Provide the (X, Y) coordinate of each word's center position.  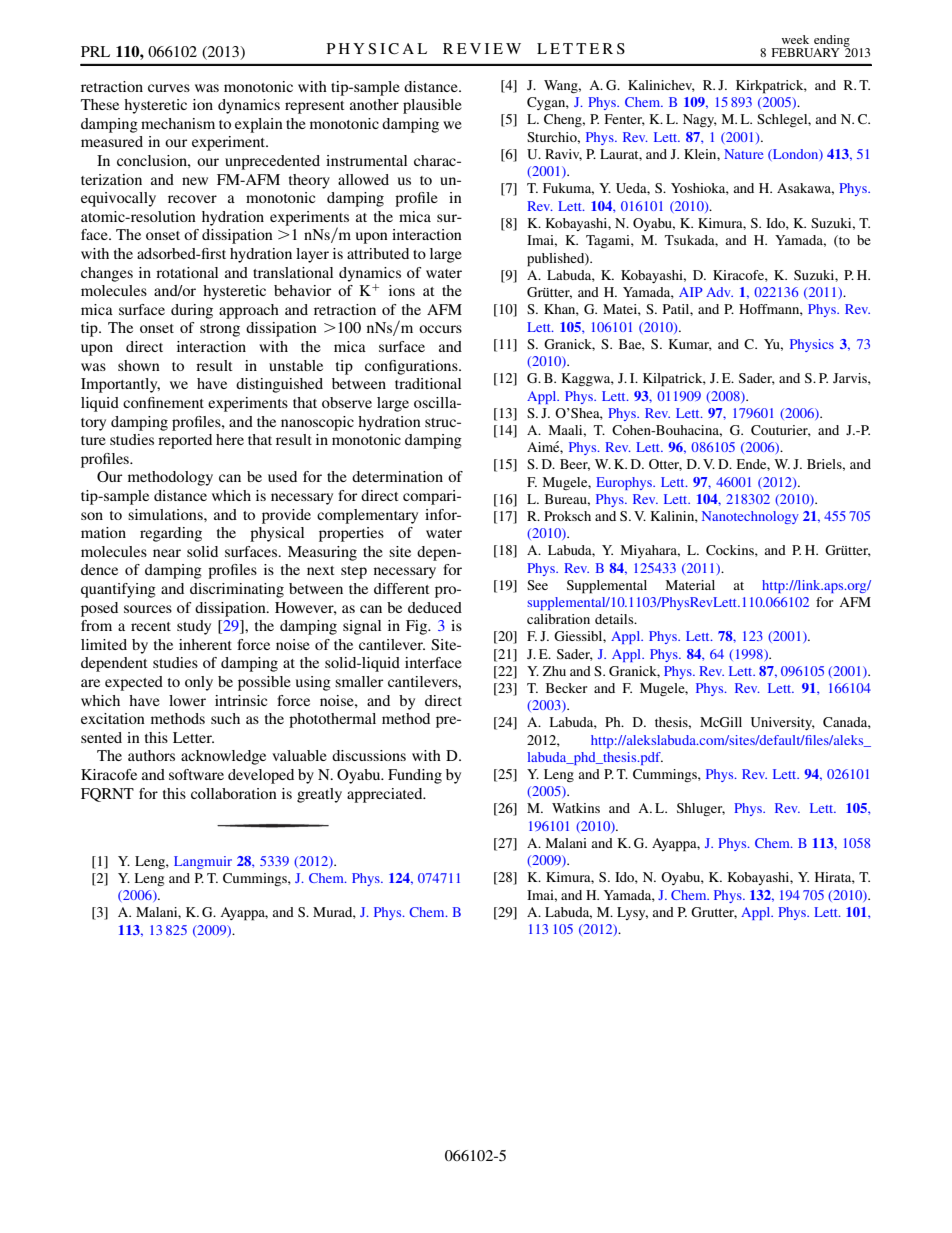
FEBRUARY (806, 52)
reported (185, 441)
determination (397, 476)
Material (690, 585)
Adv (719, 292)
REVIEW (482, 48)
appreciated (386, 795)
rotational (187, 272)
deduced (435, 607)
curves (169, 88)
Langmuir (203, 862)
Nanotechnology (750, 517)
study (194, 627)
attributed (378, 253)
